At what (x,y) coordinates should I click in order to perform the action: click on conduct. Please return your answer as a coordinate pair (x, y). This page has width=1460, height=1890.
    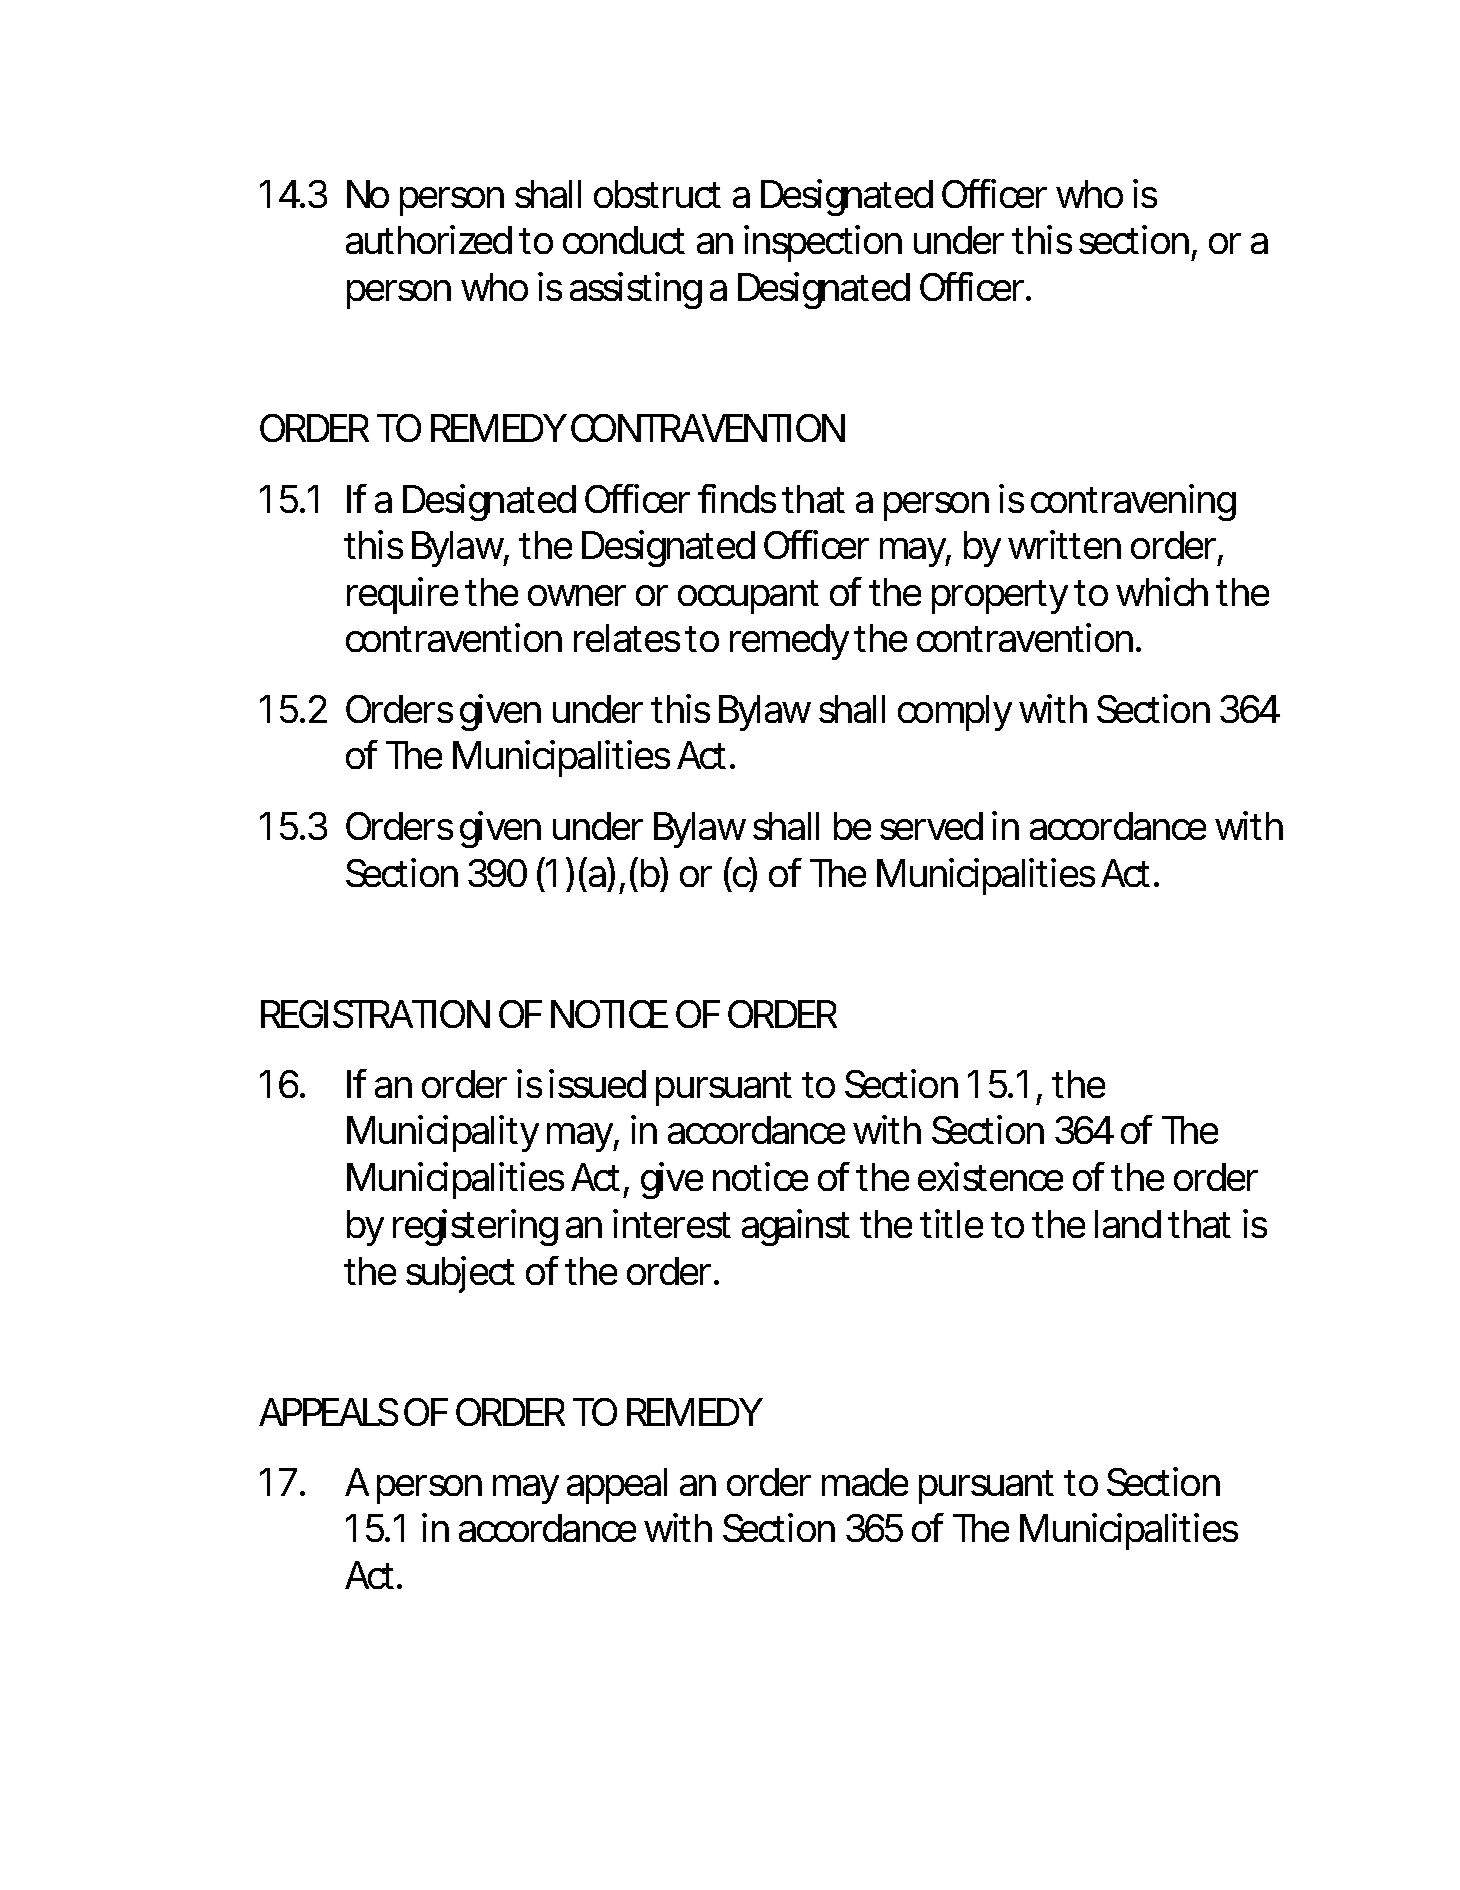
    Looking at the image, I should click on (624, 240).
